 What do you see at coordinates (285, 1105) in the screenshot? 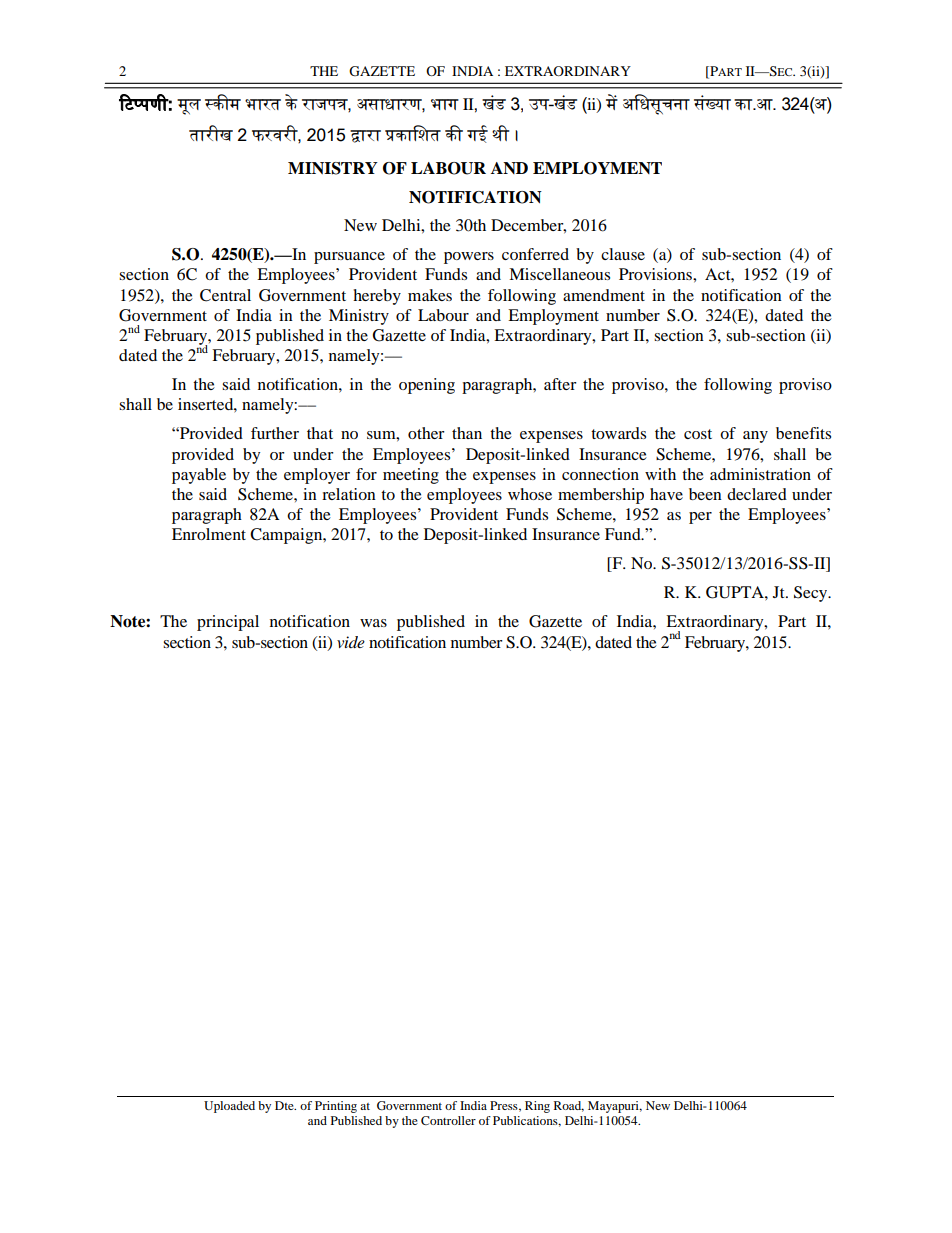
I see `Dte` at bounding box center [285, 1105].
